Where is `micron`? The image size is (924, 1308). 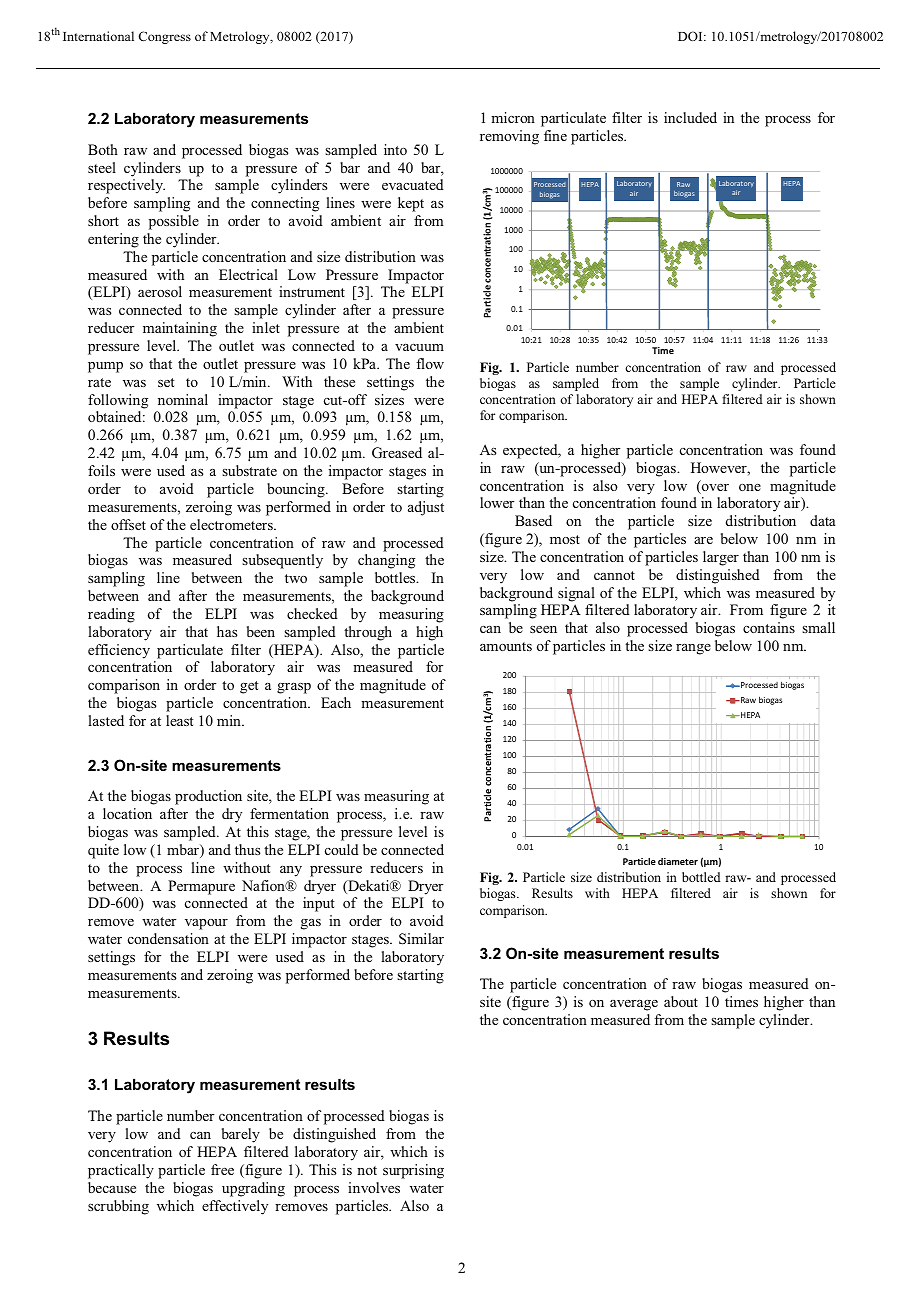
micron is located at coordinates (513, 117).
